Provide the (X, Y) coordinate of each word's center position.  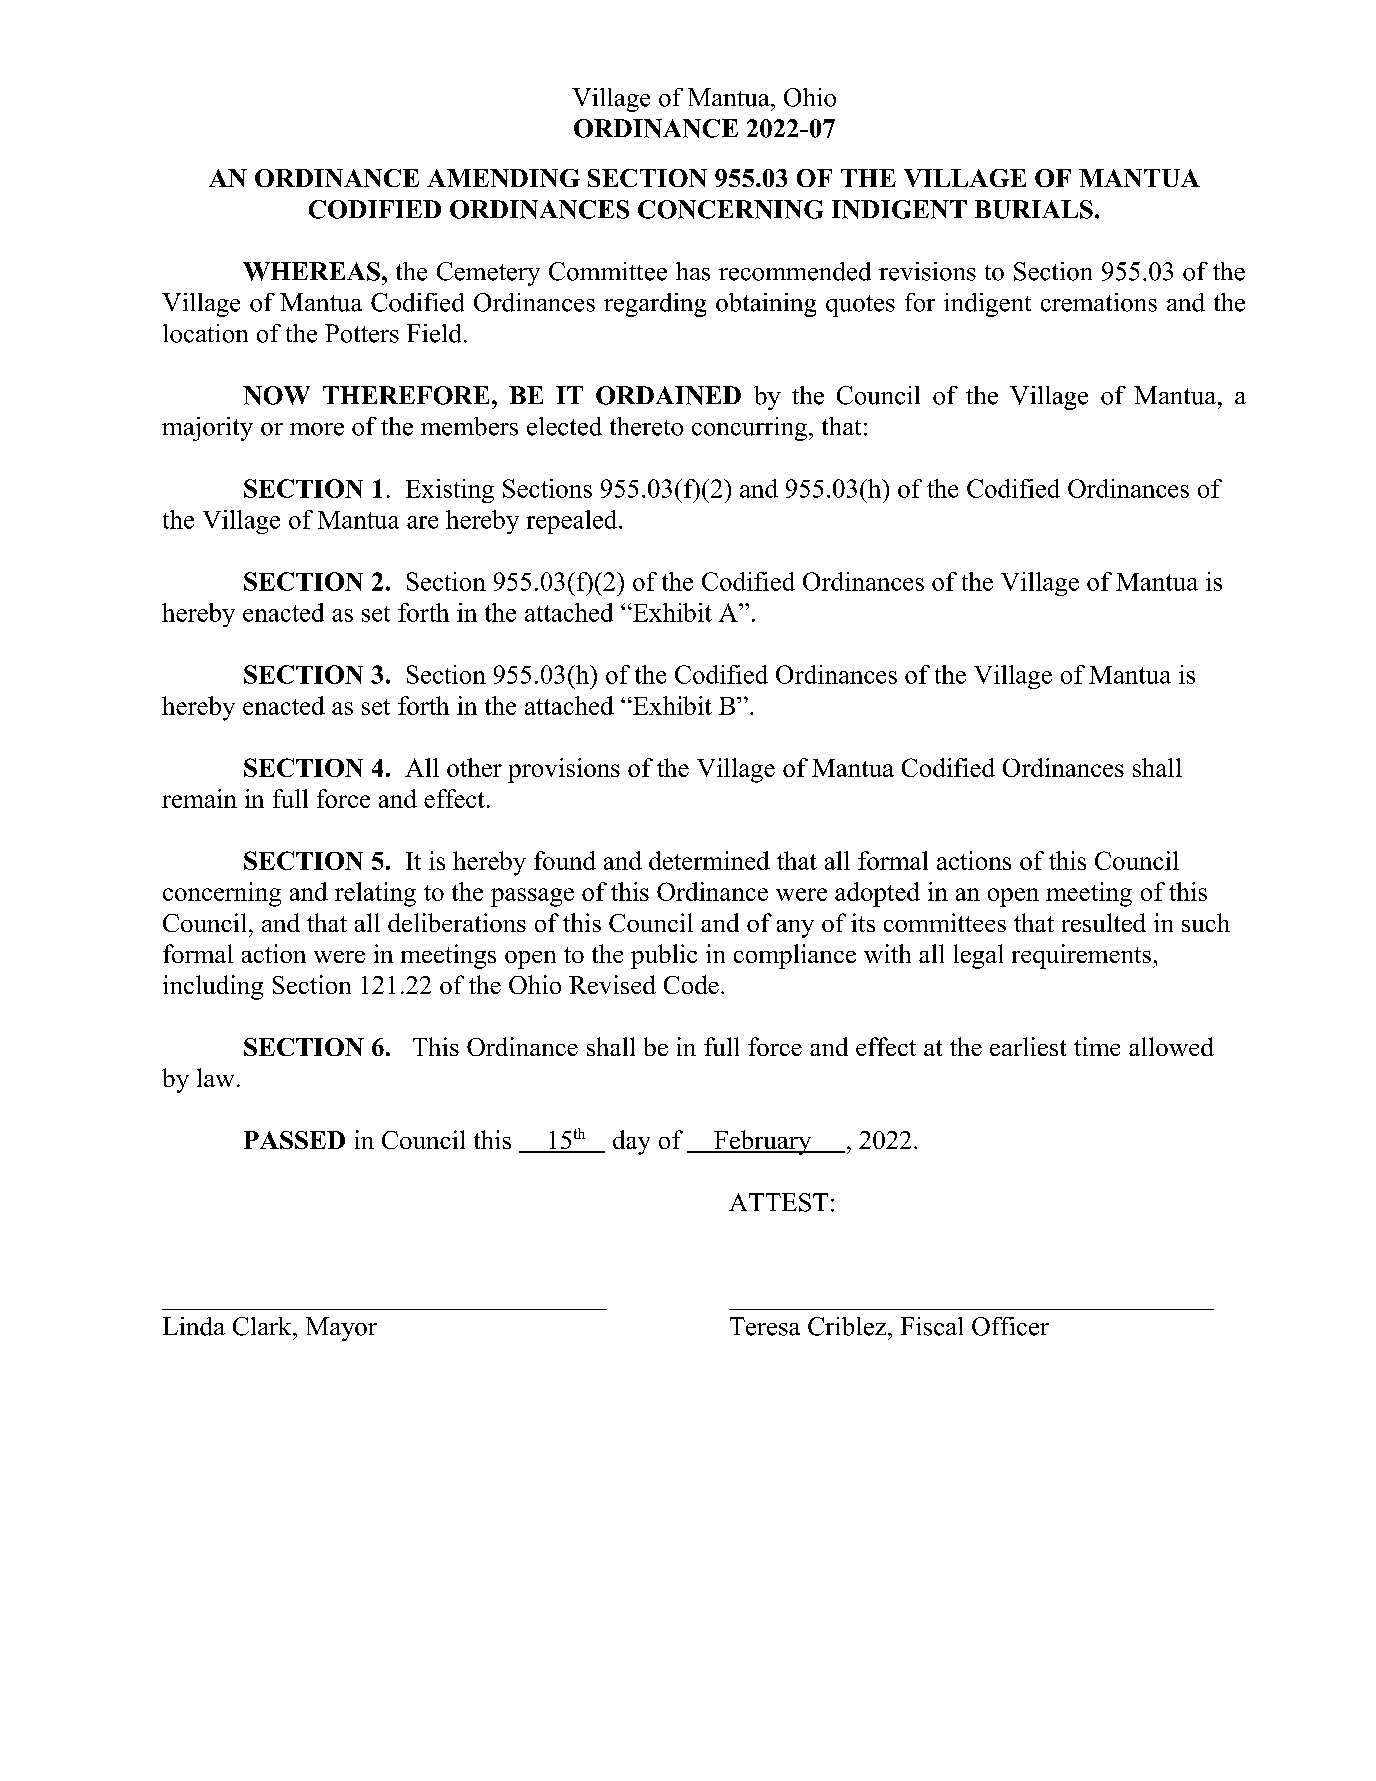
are (422, 522)
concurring (751, 429)
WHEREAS (311, 271)
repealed (573, 522)
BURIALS (1034, 209)
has (693, 271)
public (664, 956)
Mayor (341, 1329)
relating (375, 894)
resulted (1104, 922)
